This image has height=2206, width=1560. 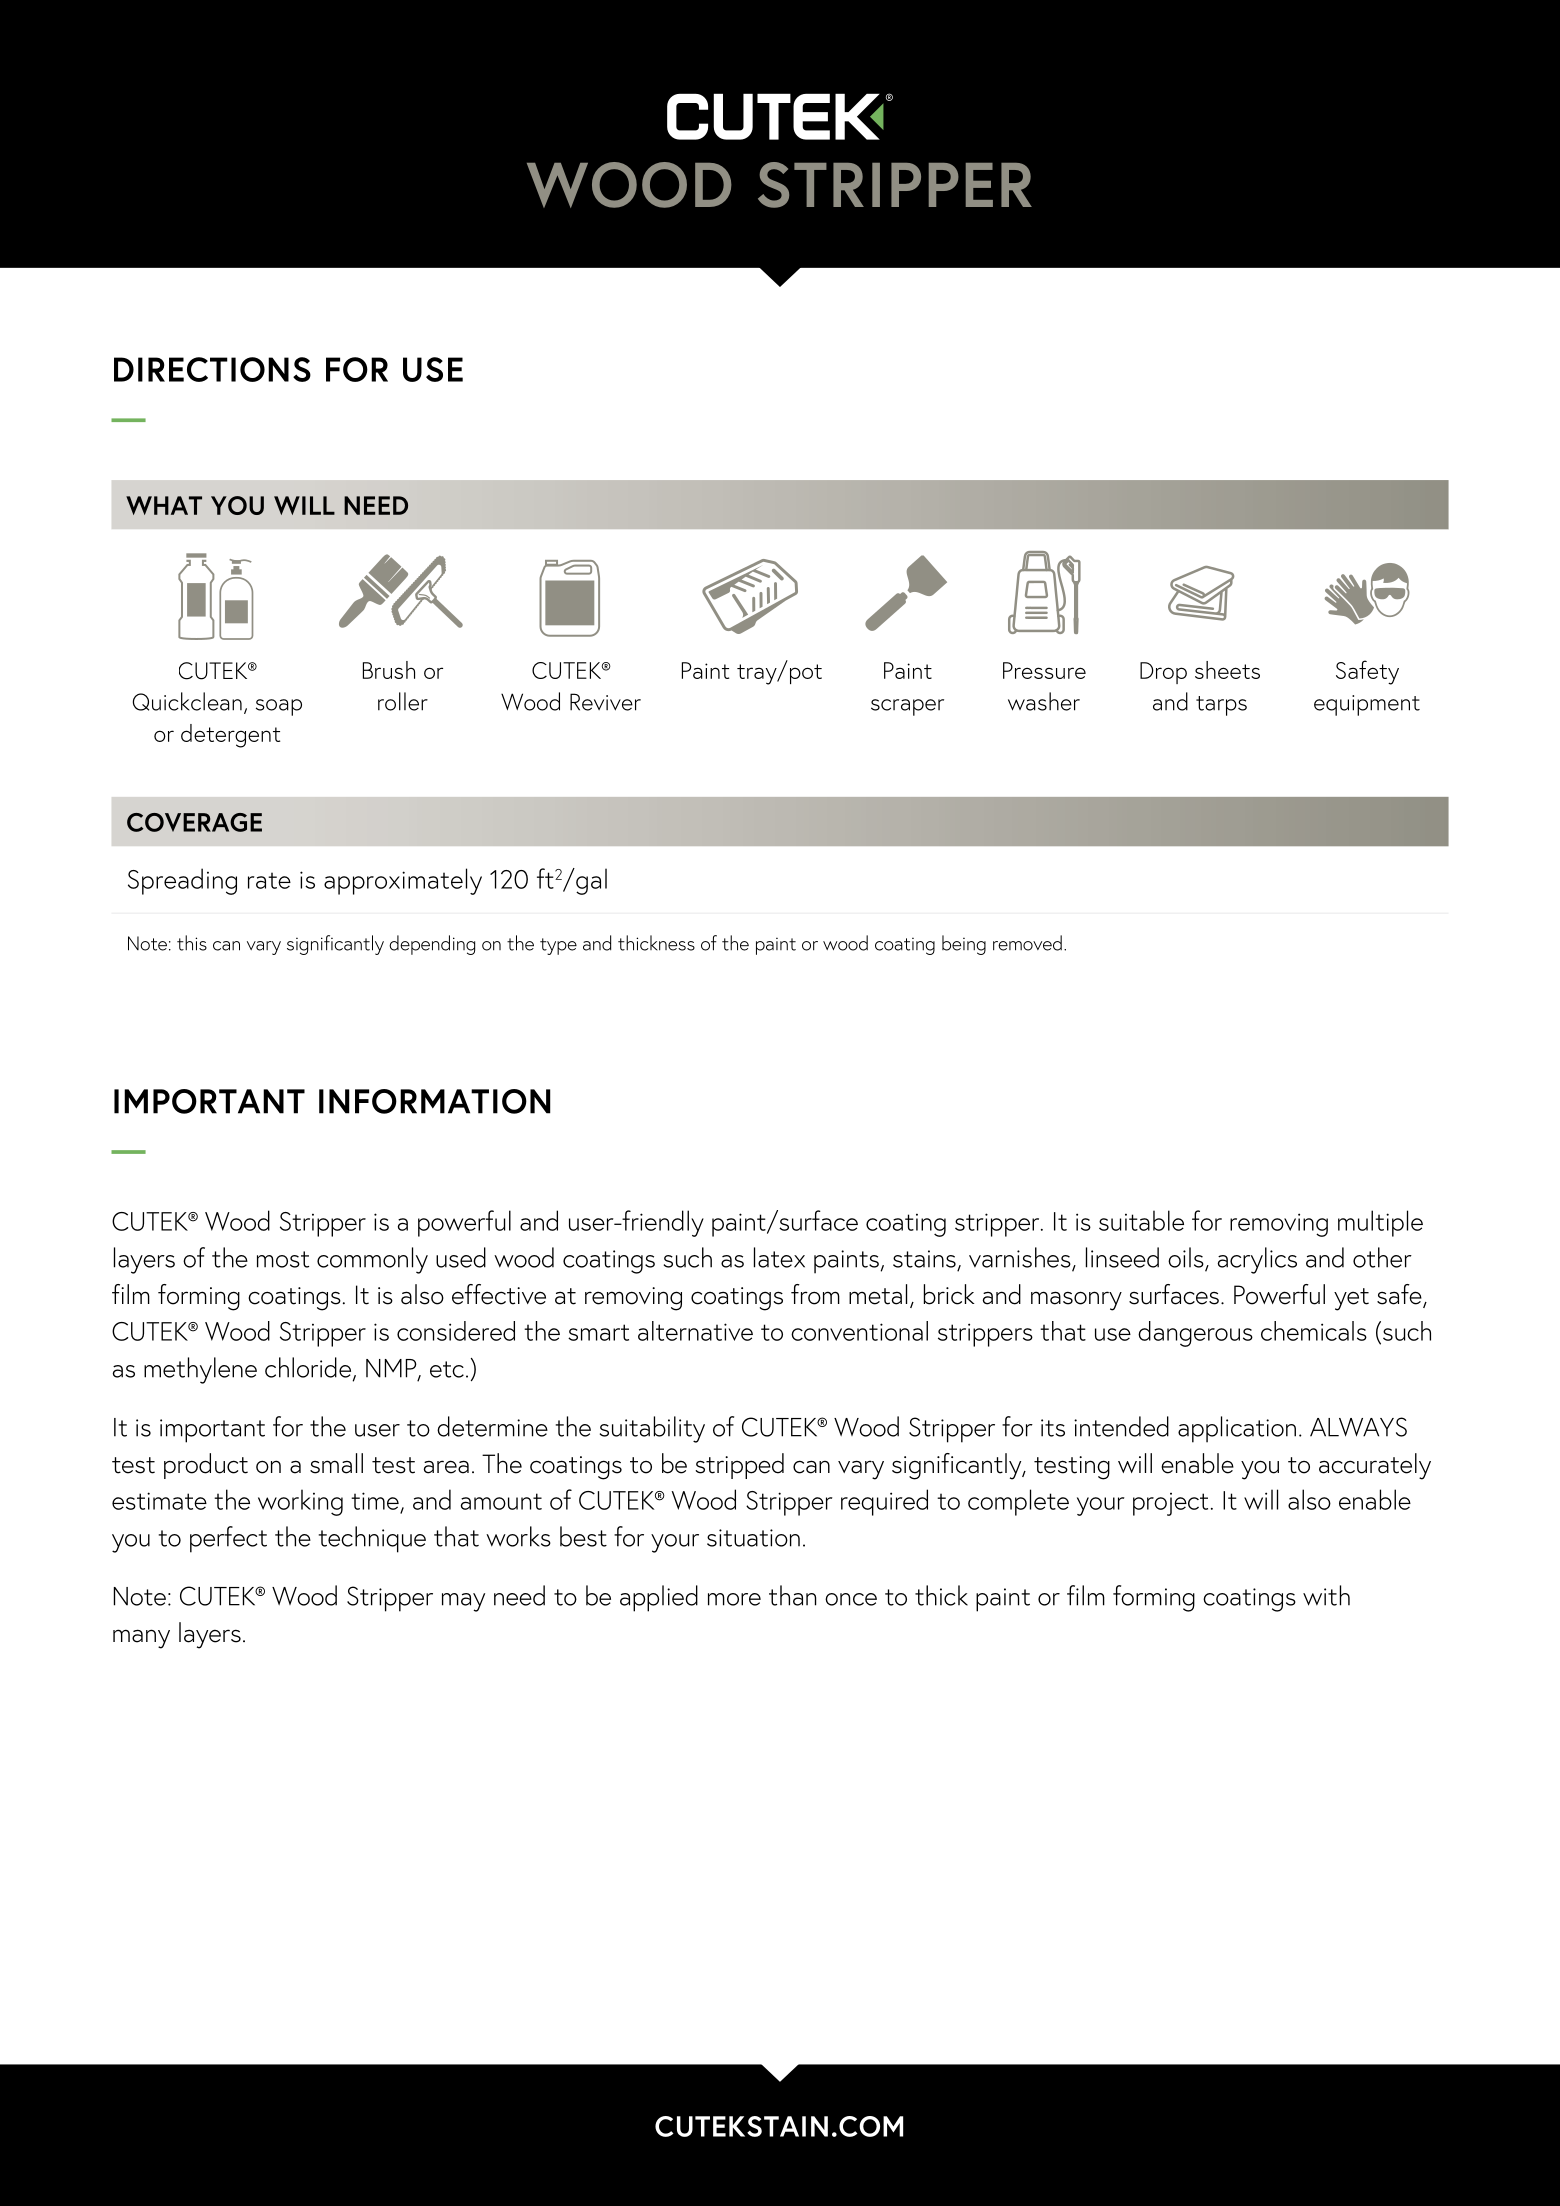 I want to click on most, so click(x=283, y=1259).
